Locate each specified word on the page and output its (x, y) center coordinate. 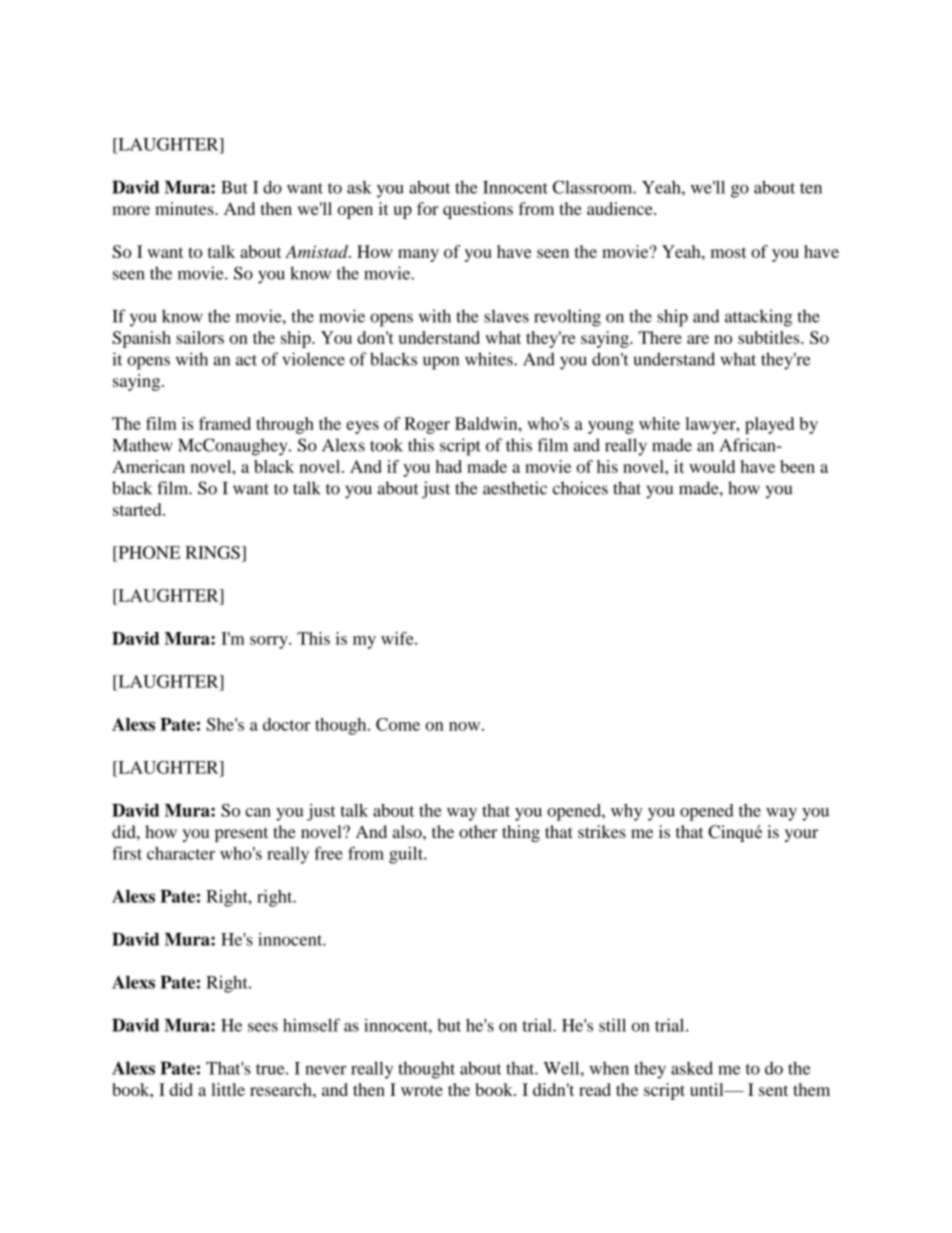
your (801, 835)
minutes (185, 208)
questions (478, 210)
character (181, 853)
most (728, 252)
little (228, 1089)
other (478, 831)
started (138, 509)
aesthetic (515, 488)
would (712, 466)
